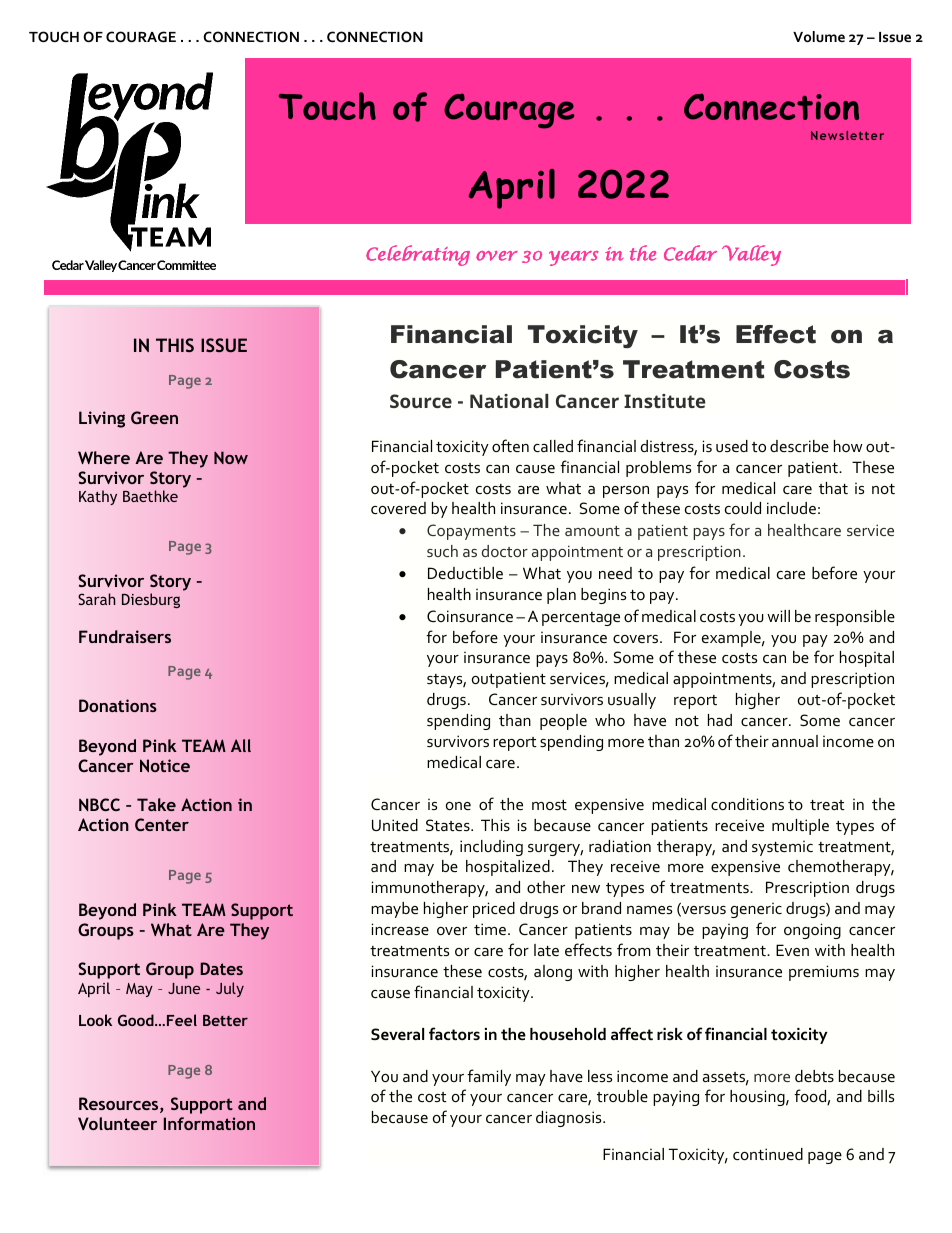 Image resolution: width=952 pixels, height=1233 pixels. Describe the element at coordinates (573, 258) in the screenshot. I see `years` at that location.
